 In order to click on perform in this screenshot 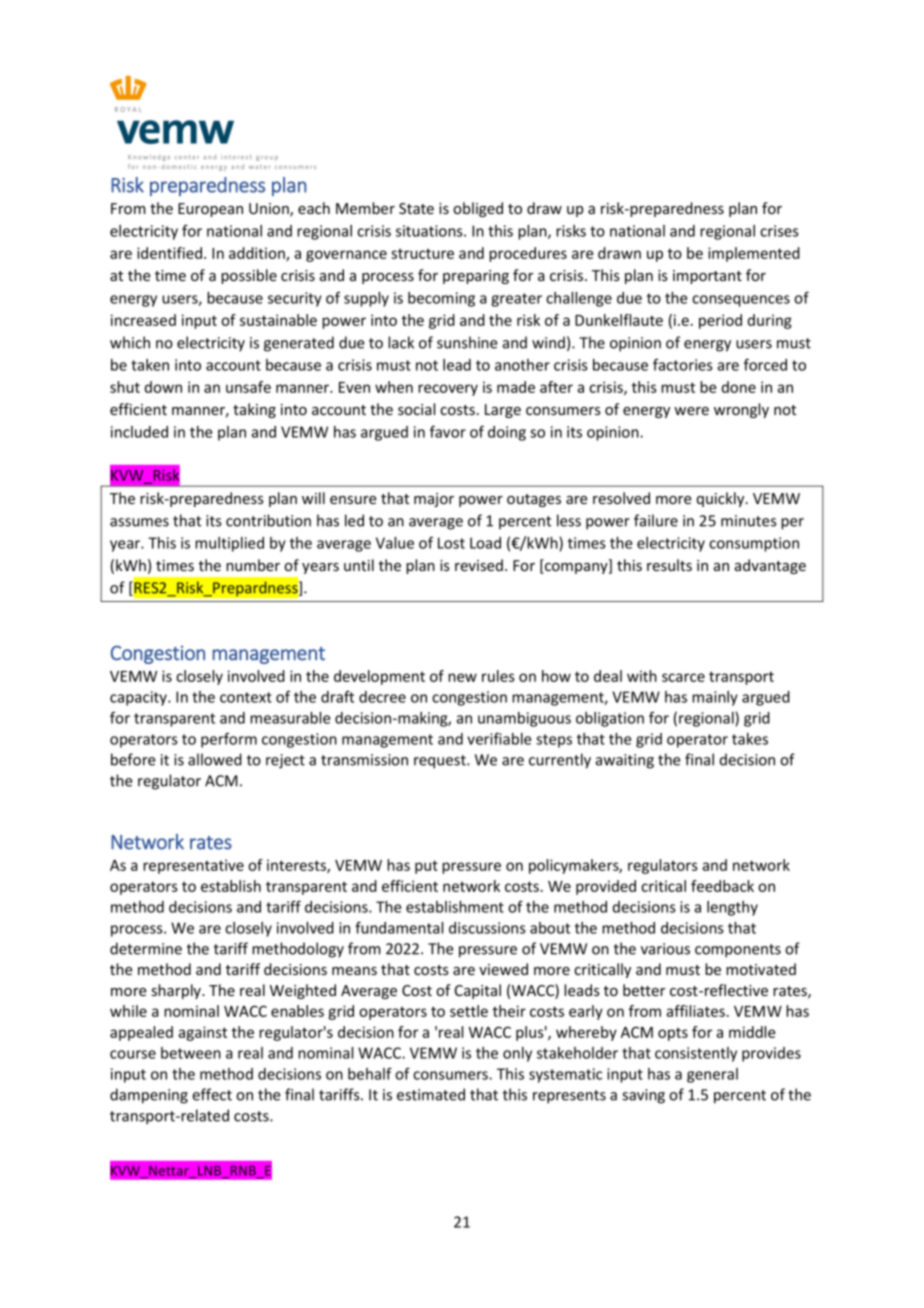, I will do `click(229, 740)`.
